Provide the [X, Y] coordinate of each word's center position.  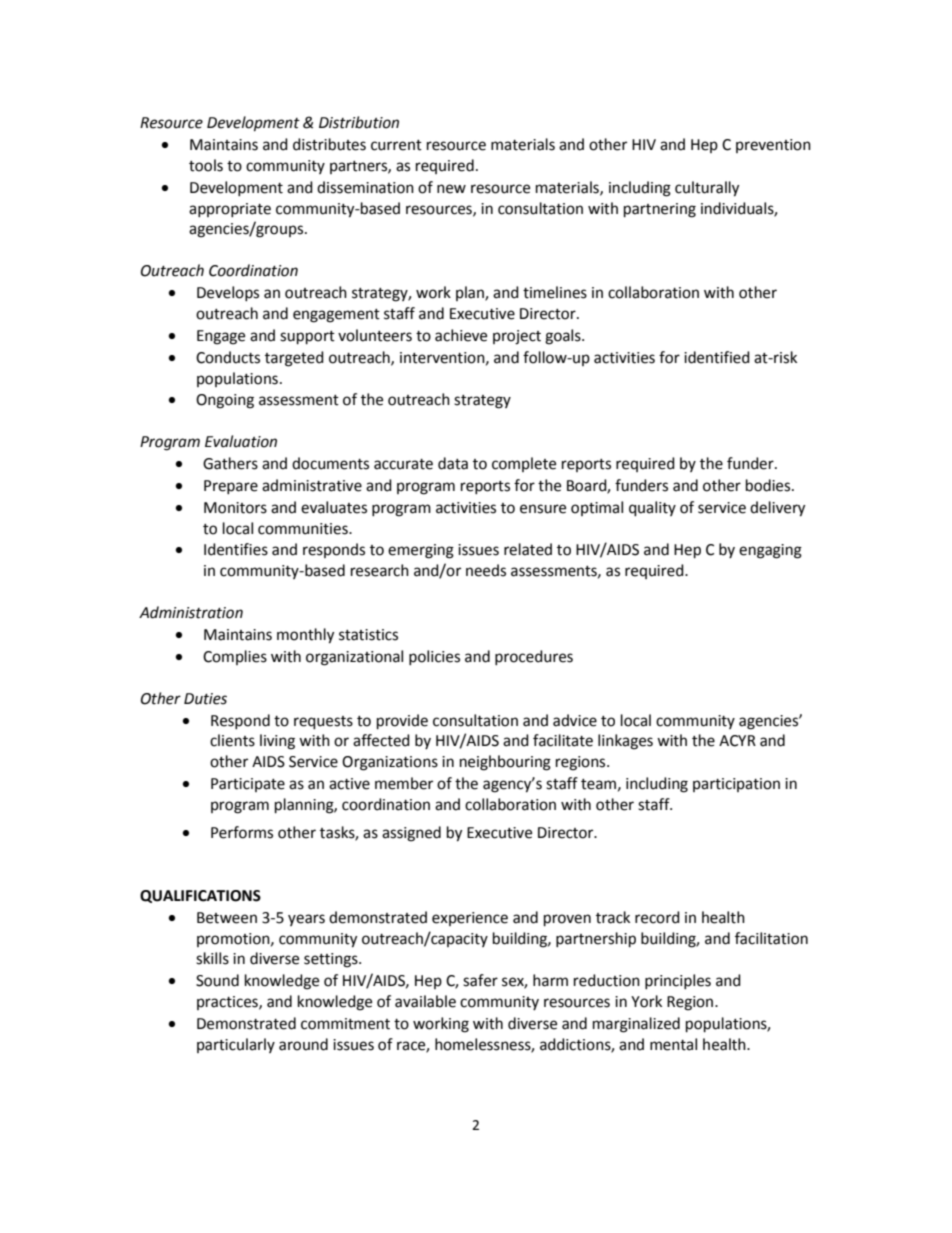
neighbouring [505, 763]
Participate [248, 785]
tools [206, 165]
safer [480, 980]
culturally [707, 189]
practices [228, 1003]
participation [736, 785]
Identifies [236, 549]
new [451, 189]
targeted [294, 359]
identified [717, 357]
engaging [770, 551]
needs [486, 570]
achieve [461, 335]
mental [673, 1044]
